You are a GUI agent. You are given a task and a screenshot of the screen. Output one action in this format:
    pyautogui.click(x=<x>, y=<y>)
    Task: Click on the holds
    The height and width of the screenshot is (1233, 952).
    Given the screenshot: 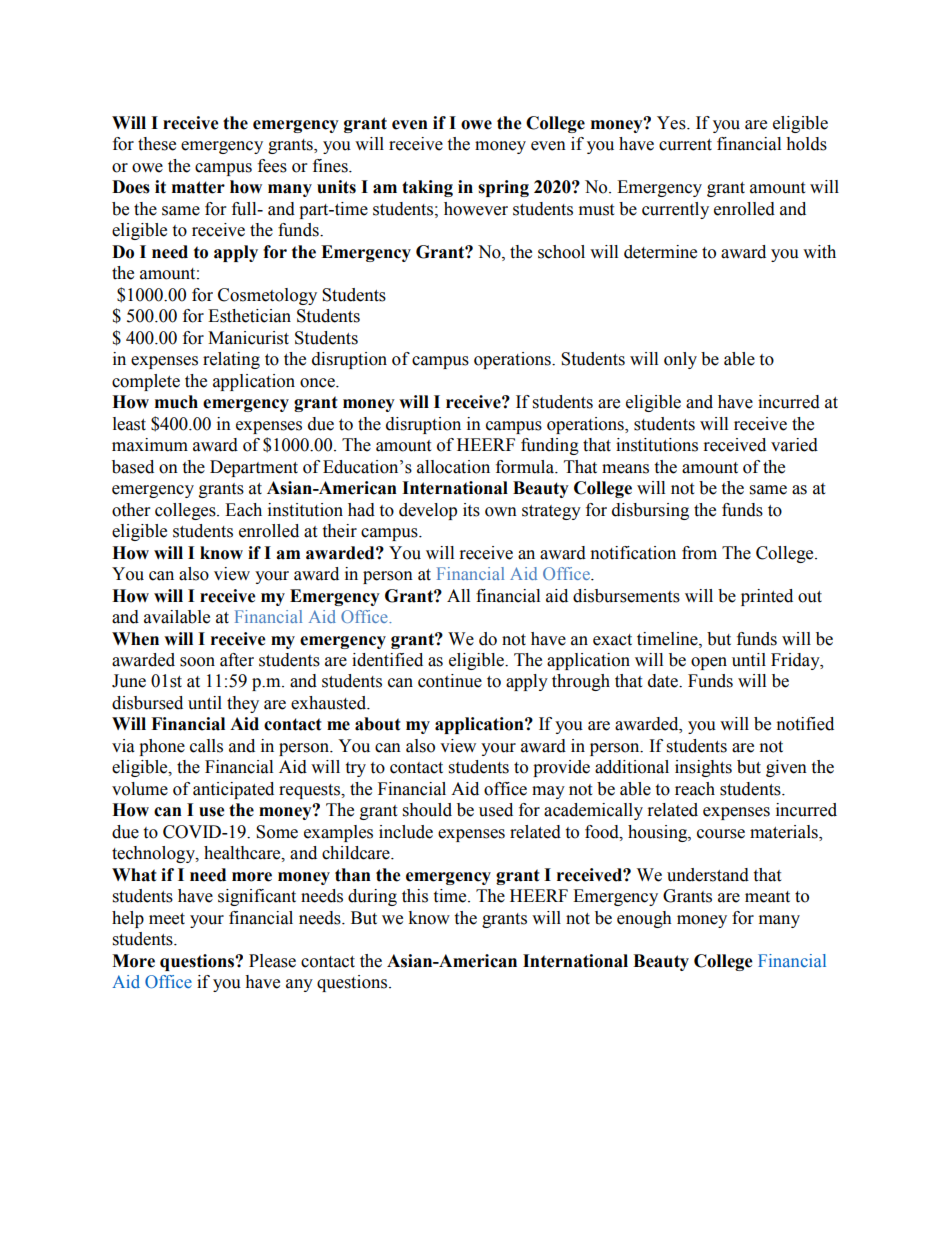 What is the action you would take?
    pyautogui.click(x=806, y=144)
